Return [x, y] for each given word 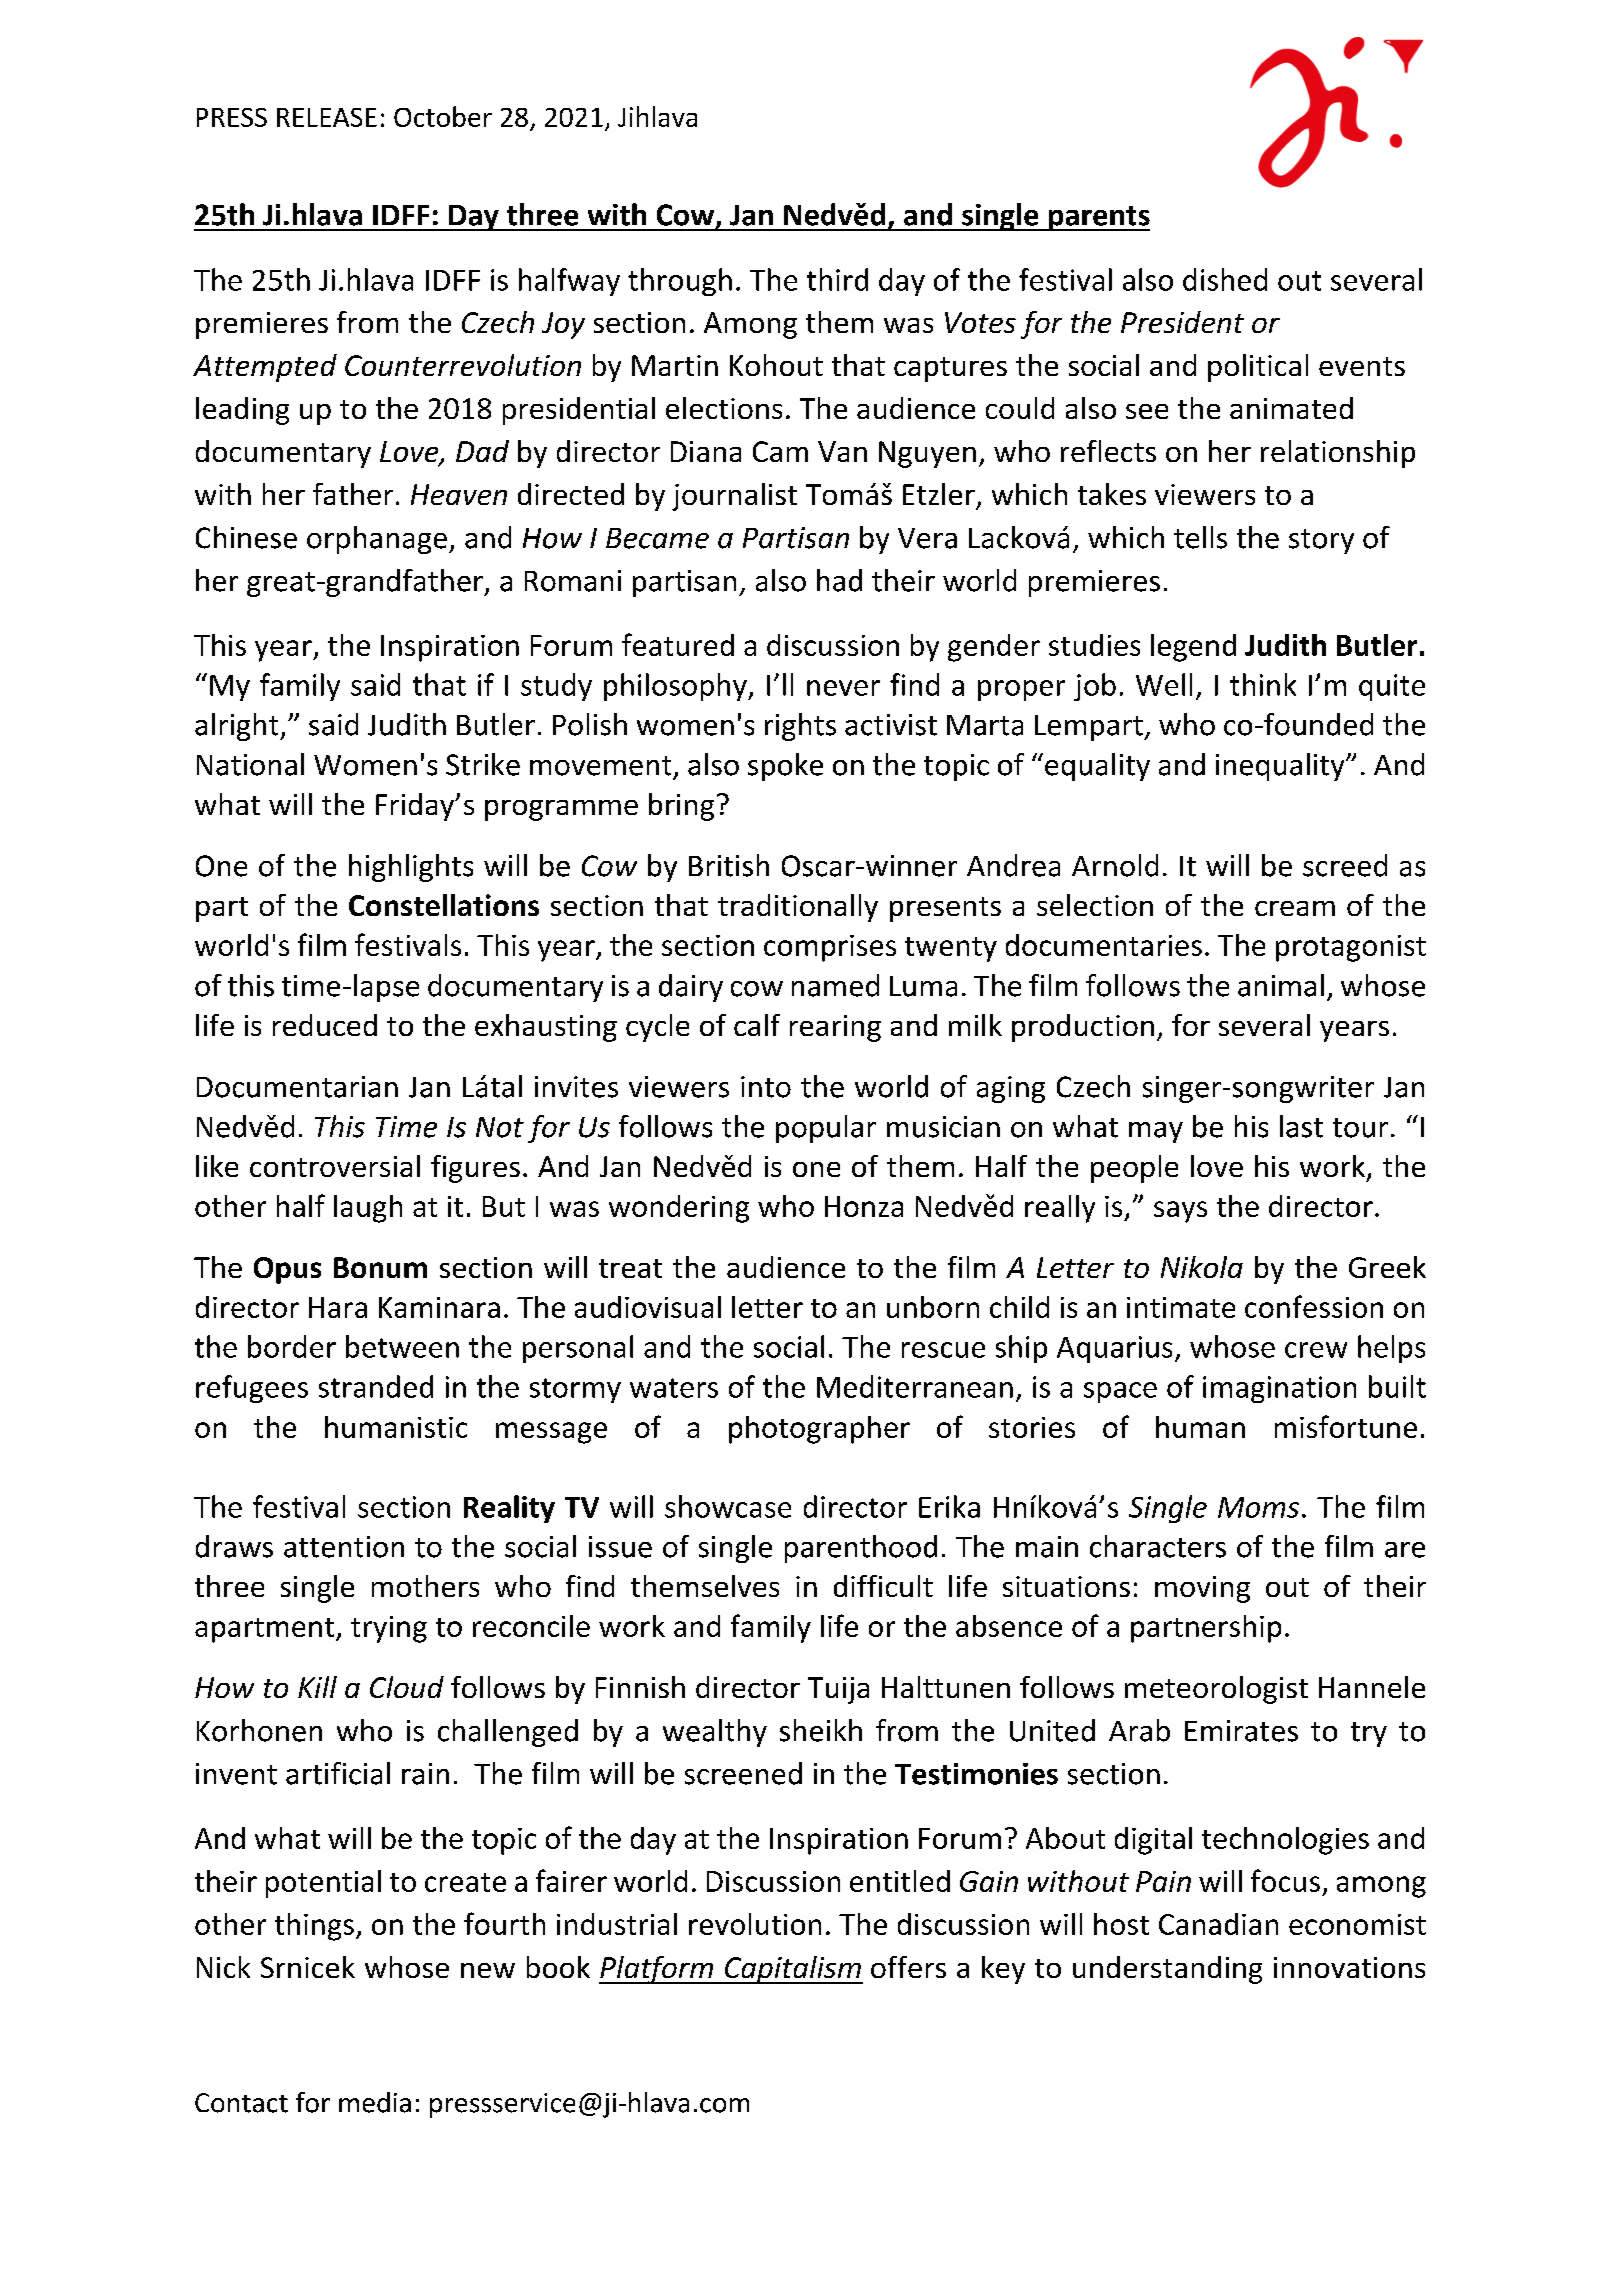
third [837, 279]
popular [826, 1129]
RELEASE [327, 117]
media [375, 2102]
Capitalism [793, 1970]
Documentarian [297, 1087]
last [1301, 1126]
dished [1225, 279]
